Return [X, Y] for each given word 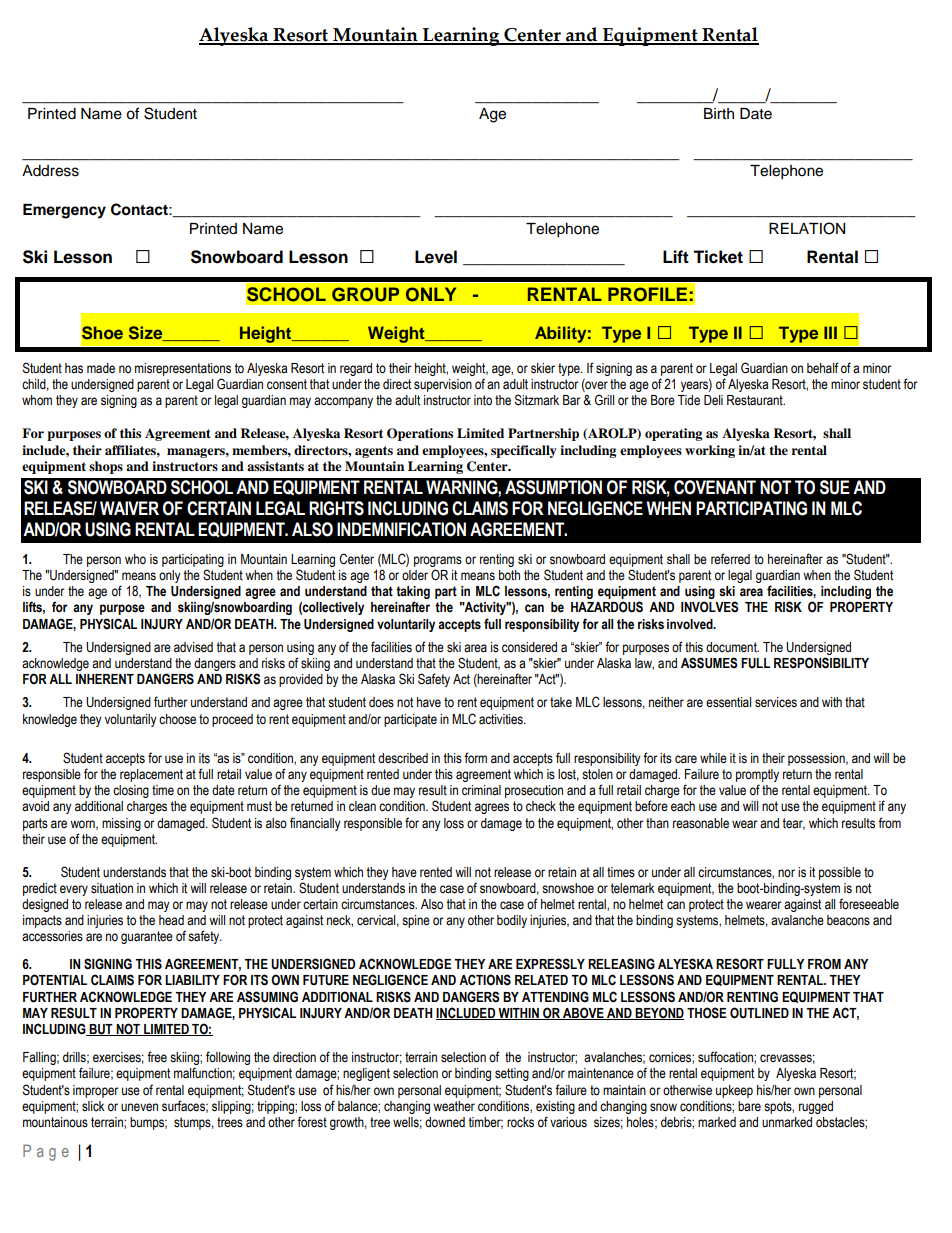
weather [454, 1106]
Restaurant [756, 400]
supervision [443, 385]
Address [50, 171]
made [101, 368]
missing [121, 824]
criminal [481, 790]
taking [413, 592]
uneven [139, 1107]
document [732, 647]
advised [193, 647]
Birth [719, 113]
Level [436, 257]
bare [749, 1106]
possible [840, 873]
